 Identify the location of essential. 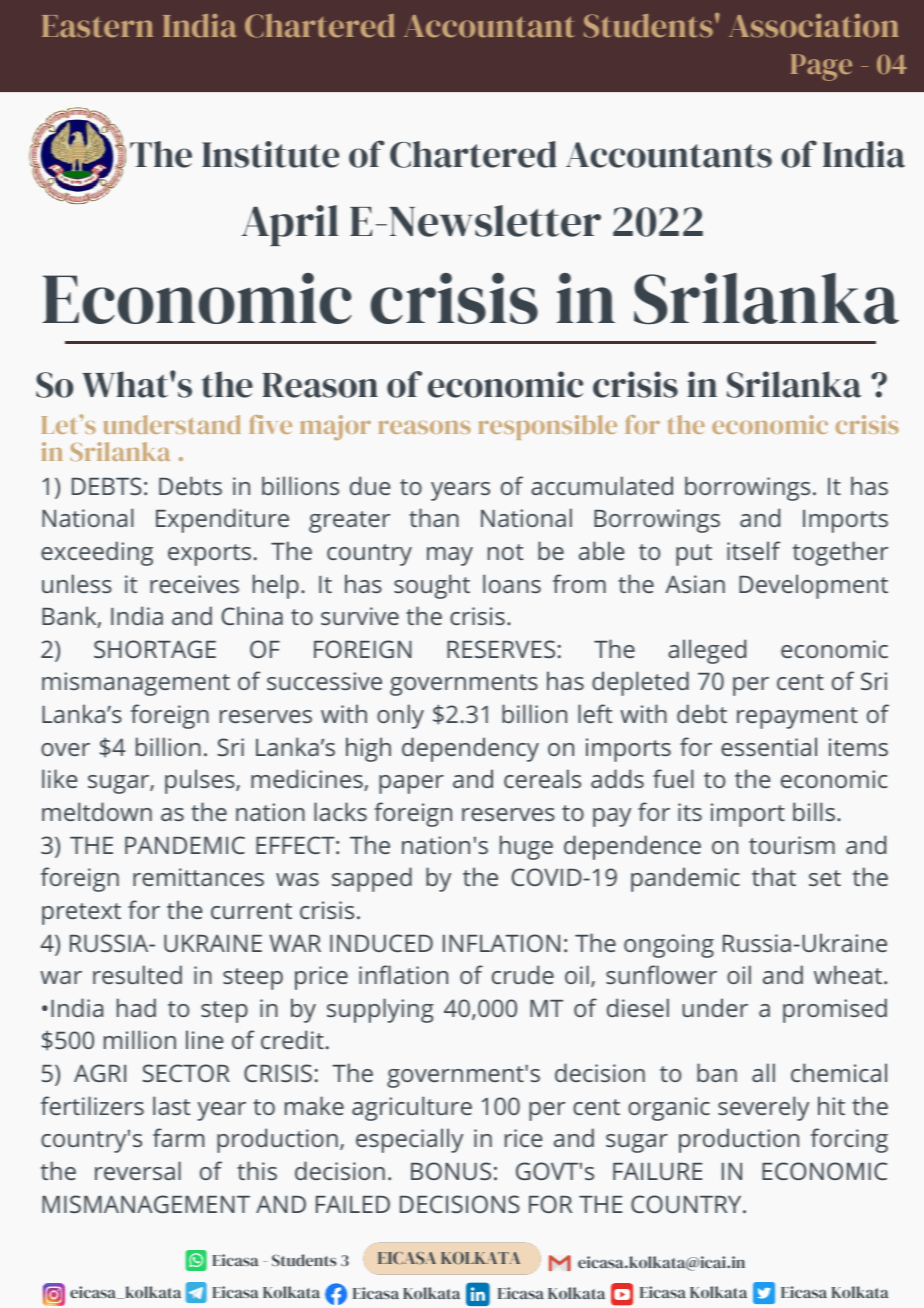
(769, 746).
